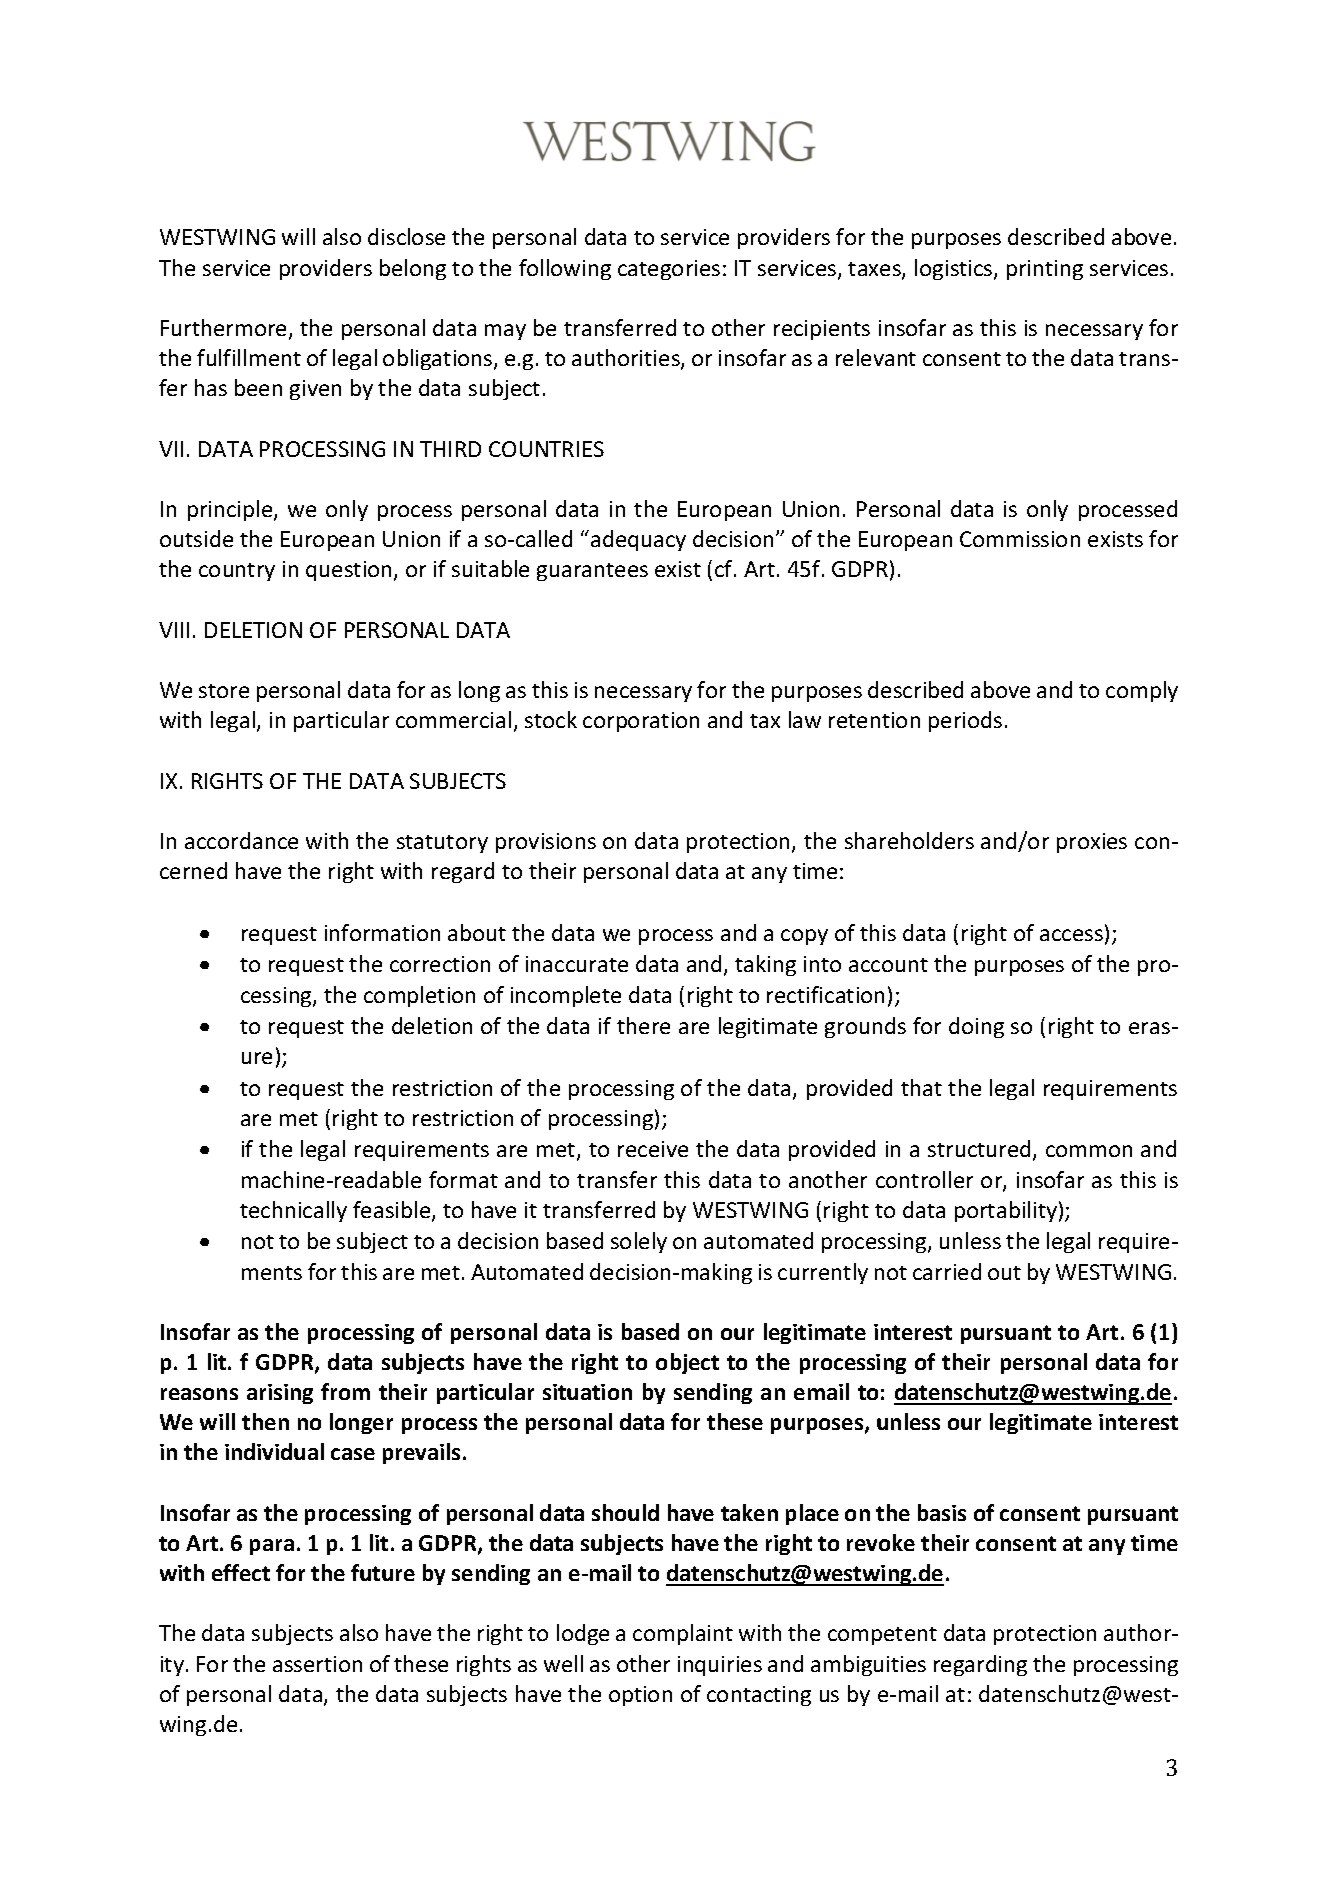  I want to click on complaint, so click(683, 1634).
